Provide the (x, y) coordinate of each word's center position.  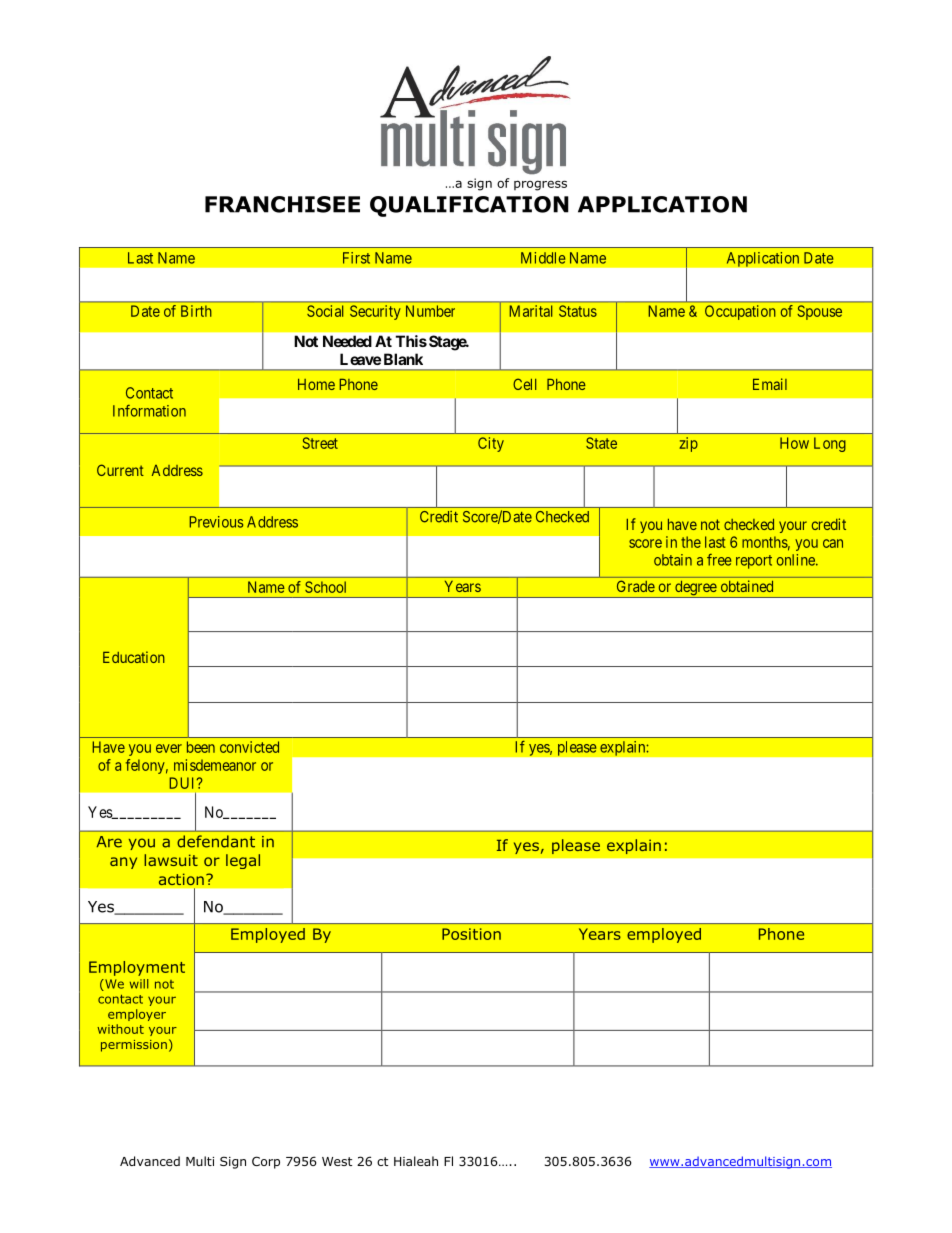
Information (149, 411)
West (337, 1161)
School (325, 587)
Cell (524, 384)
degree (695, 589)
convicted (249, 747)
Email (770, 384)
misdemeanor (215, 765)
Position (471, 934)
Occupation (740, 312)
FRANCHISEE (282, 204)
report (754, 562)
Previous (216, 522)
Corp (266, 1162)
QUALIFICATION (469, 206)
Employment (137, 968)
